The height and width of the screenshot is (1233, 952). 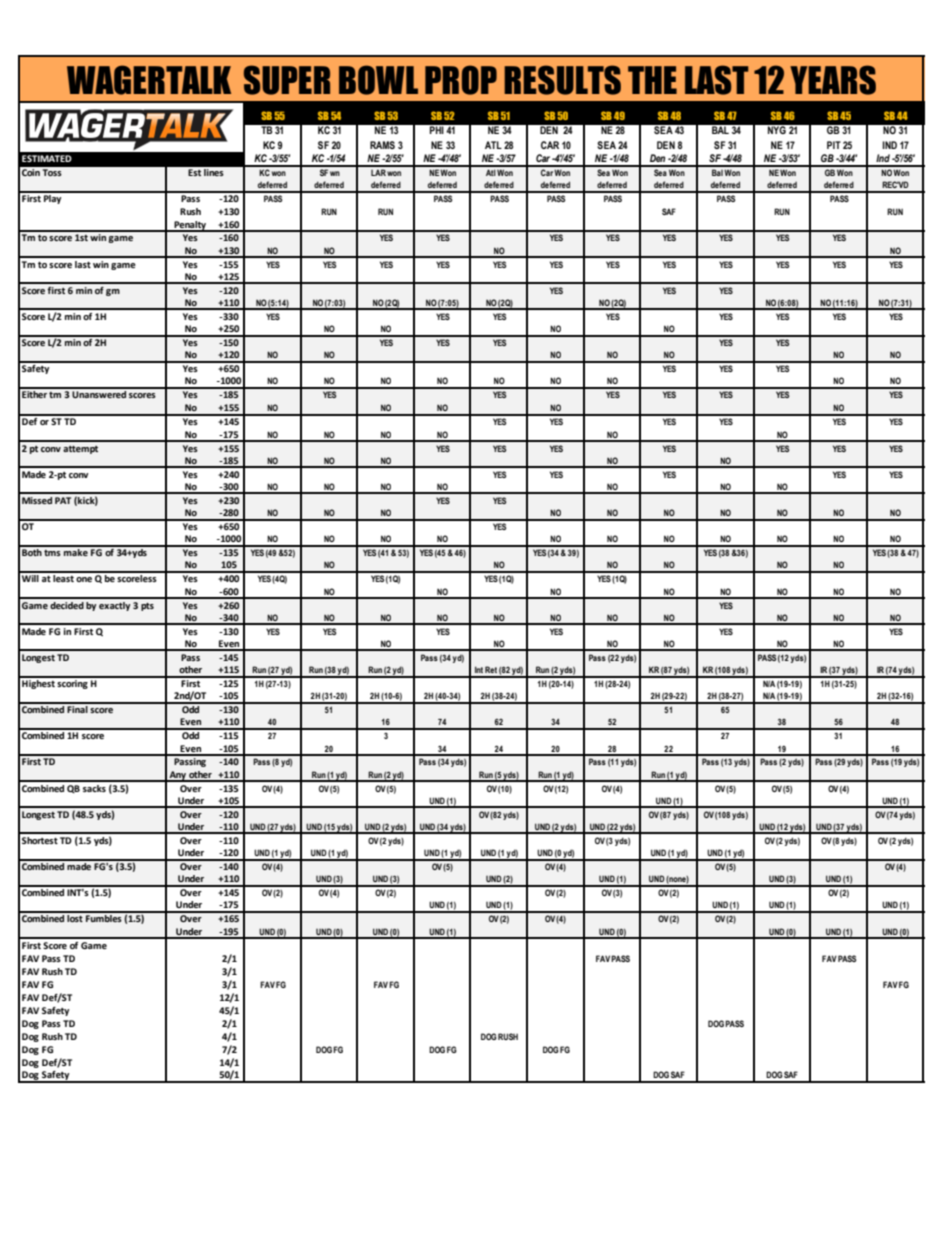 What do you see at coordinates (833, 80) in the screenshot?
I see `YEARS` at bounding box center [833, 80].
